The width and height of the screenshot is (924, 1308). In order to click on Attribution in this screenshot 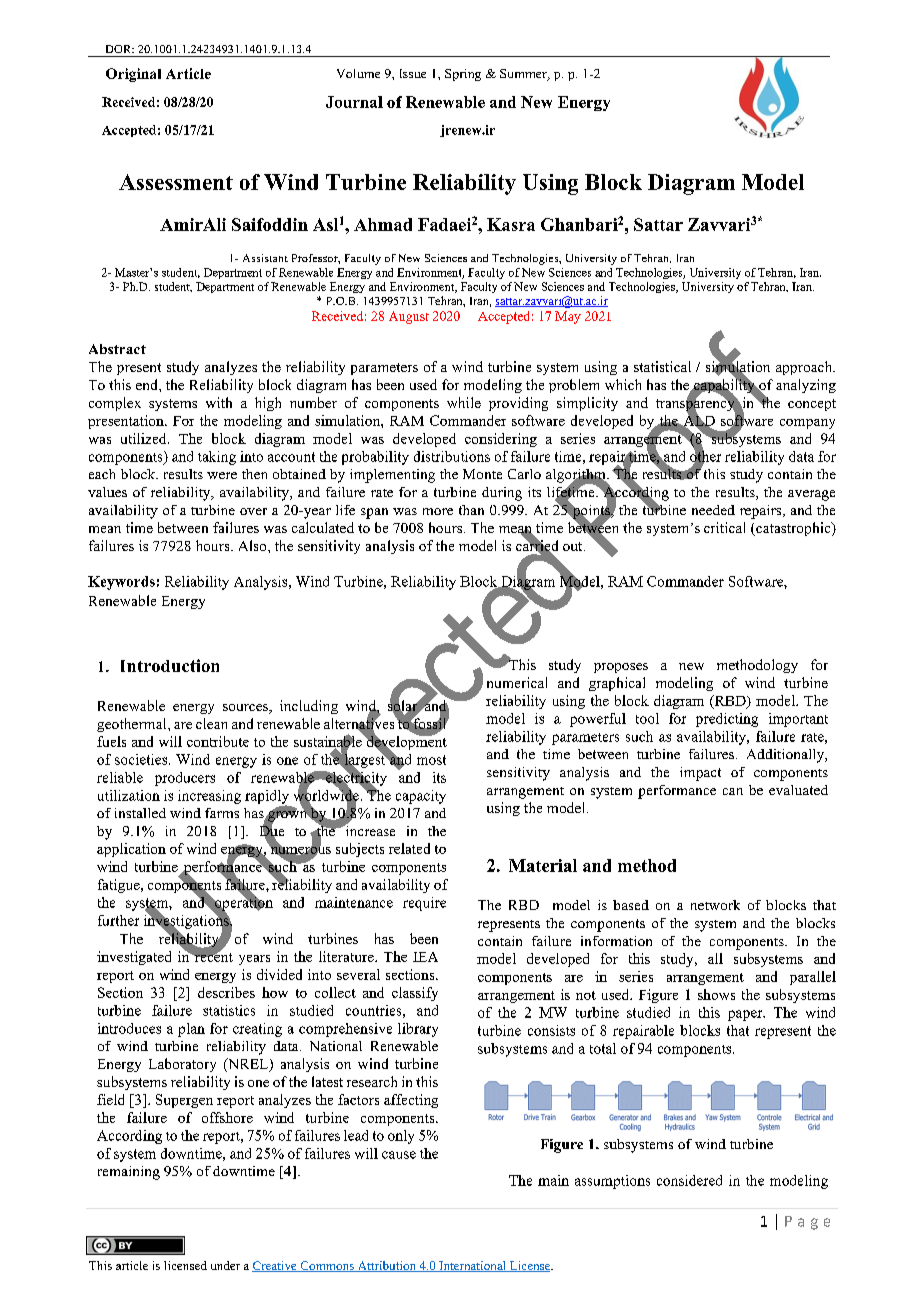, I will do `click(386, 1266)`.
